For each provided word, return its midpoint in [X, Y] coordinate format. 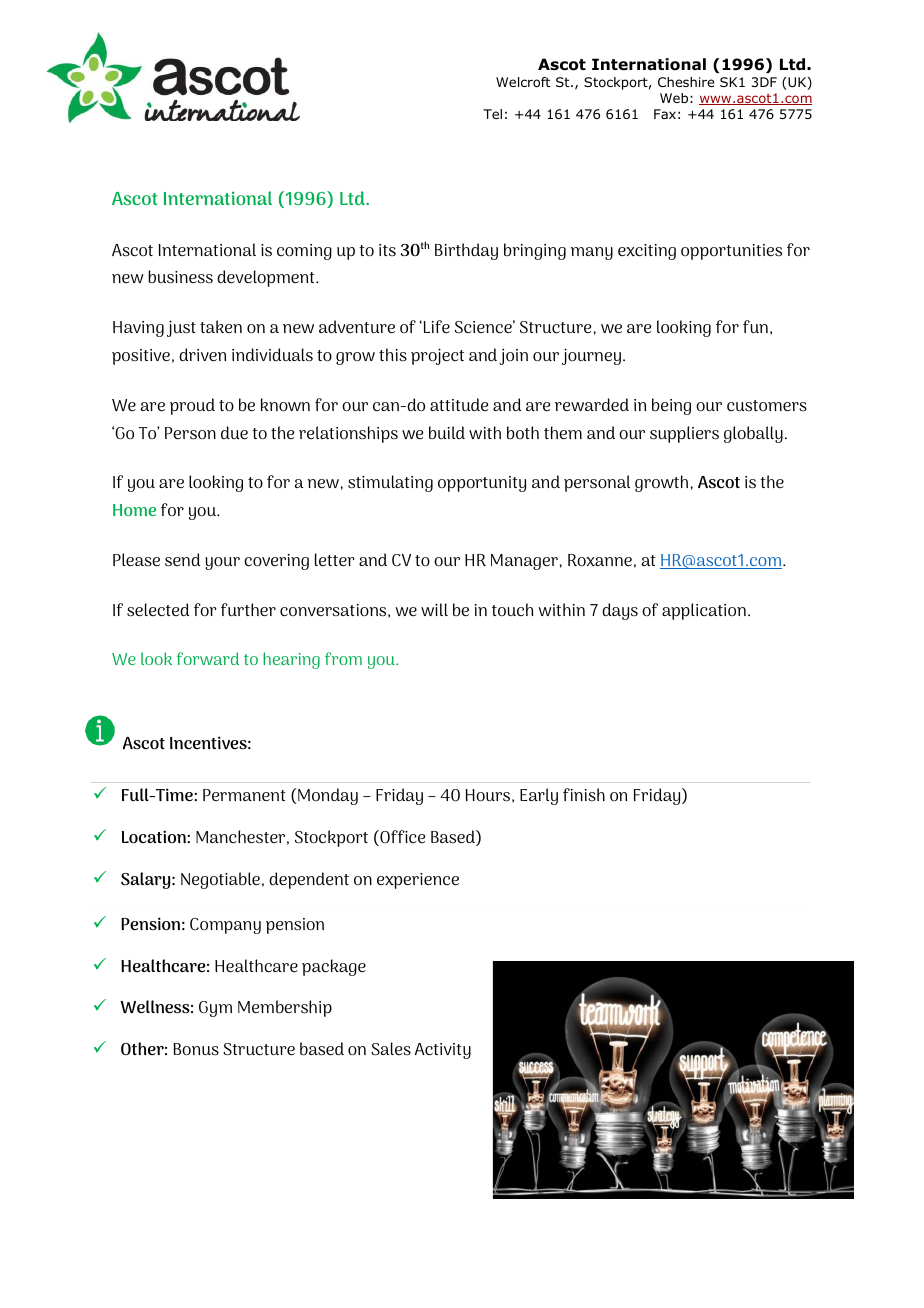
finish [584, 794]
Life [435, 326]
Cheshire [686, 82]
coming [304, 252]
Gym [215, 1009]
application [704, 611]
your [222, 563]
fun [755, 326]
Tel [492, 114]
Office [401, 838]
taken [221, 326]
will [434, 609]
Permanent [244, 795]
